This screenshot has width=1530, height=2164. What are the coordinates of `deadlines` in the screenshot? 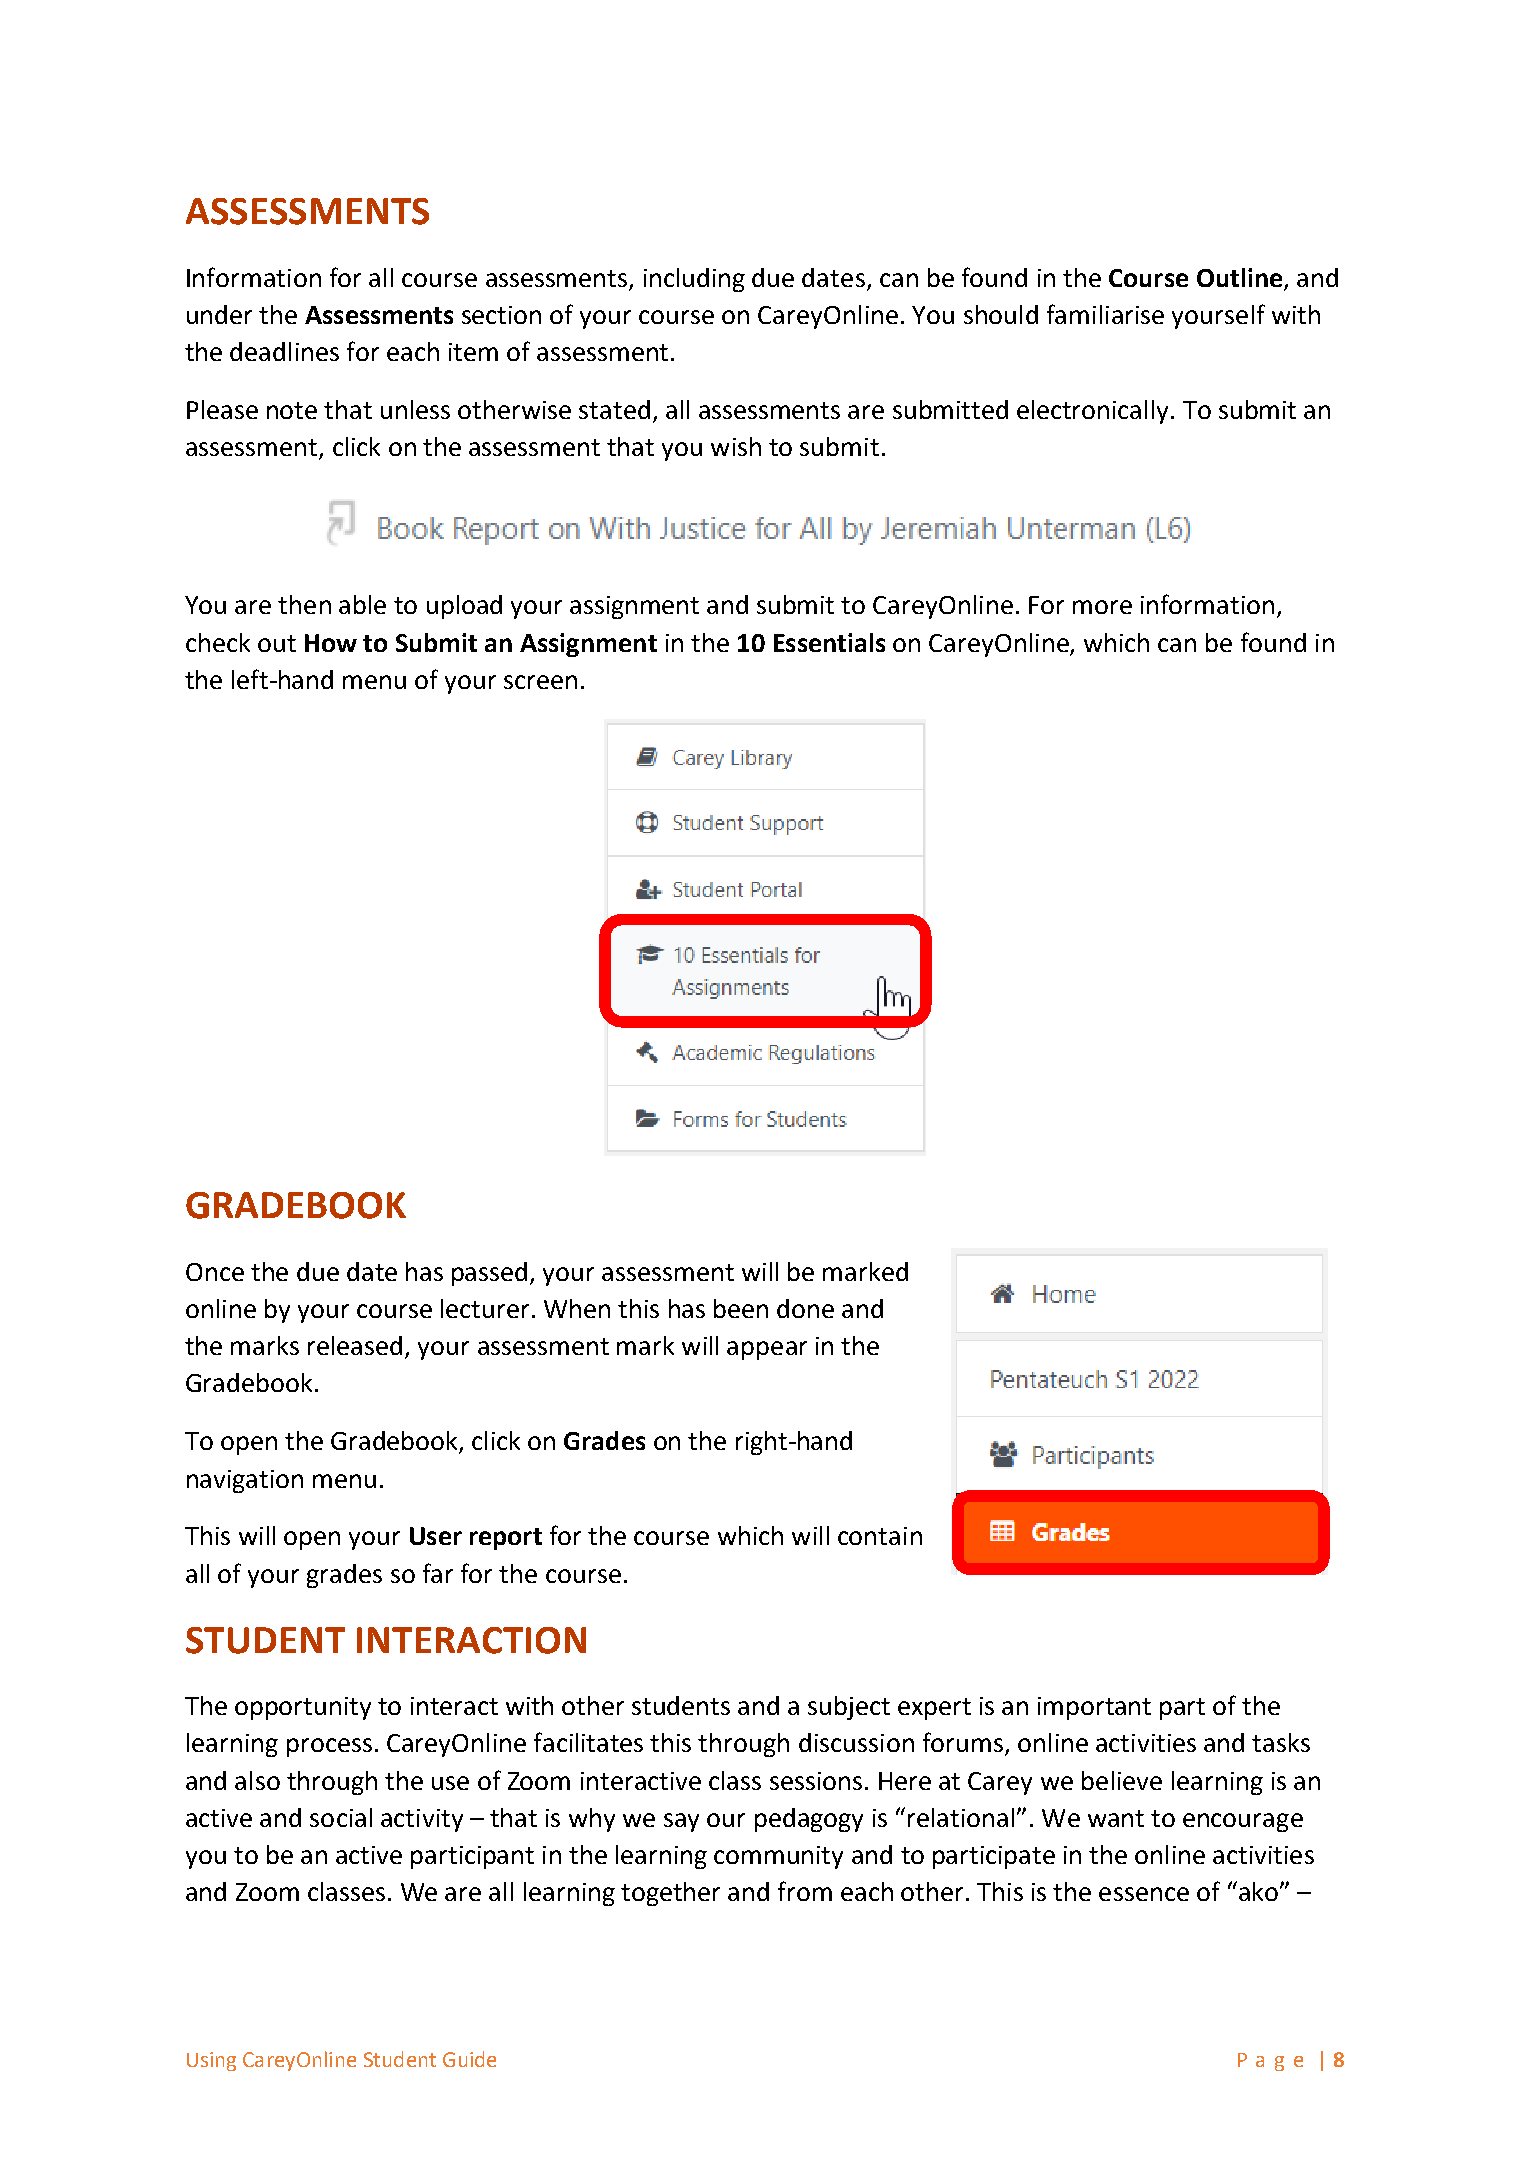 It's located at (284, 351).
